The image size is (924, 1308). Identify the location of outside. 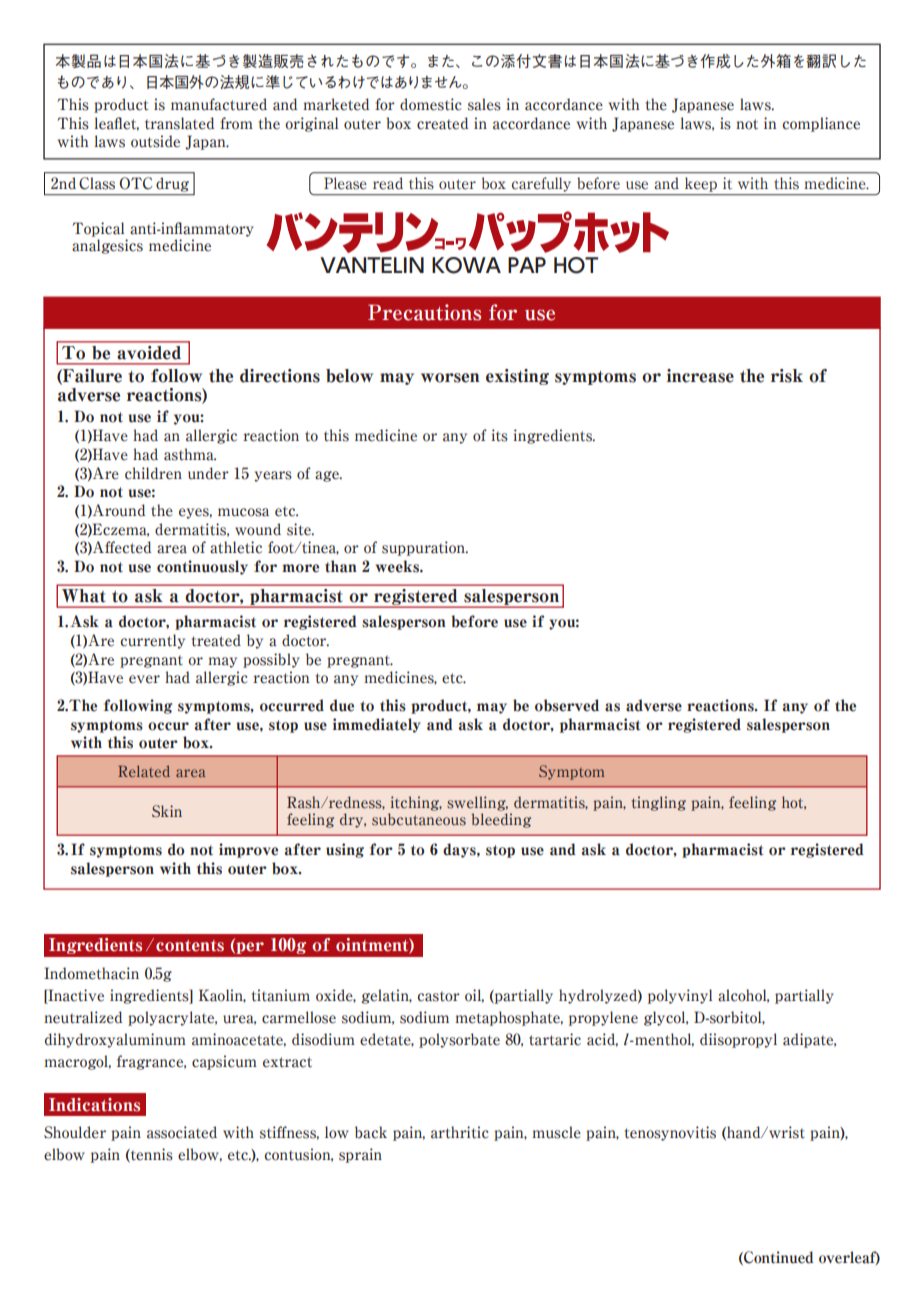
(155, 141).
